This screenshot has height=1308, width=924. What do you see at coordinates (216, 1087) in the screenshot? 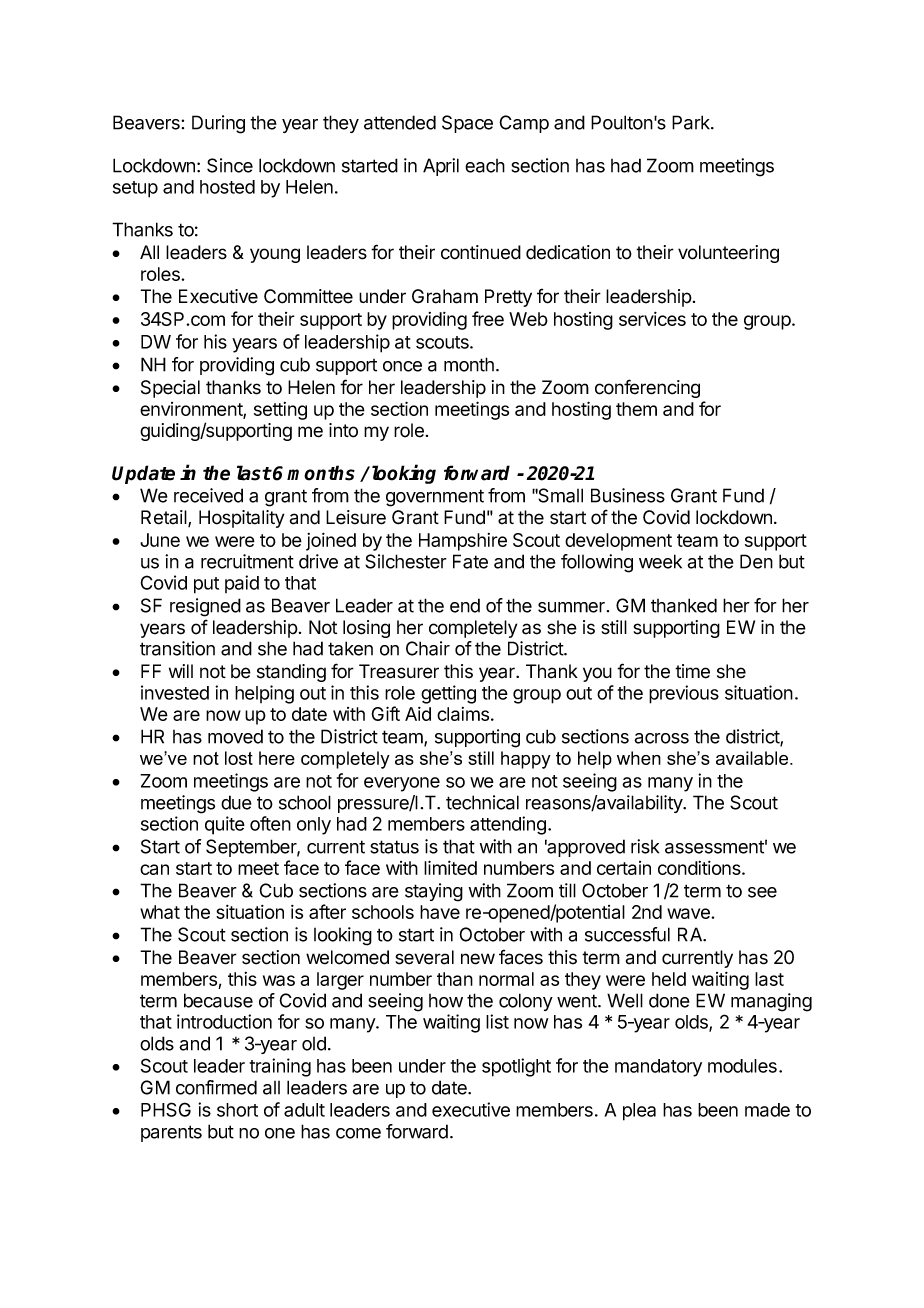
I see `confirmed` at bounding box center [216, 1087].
